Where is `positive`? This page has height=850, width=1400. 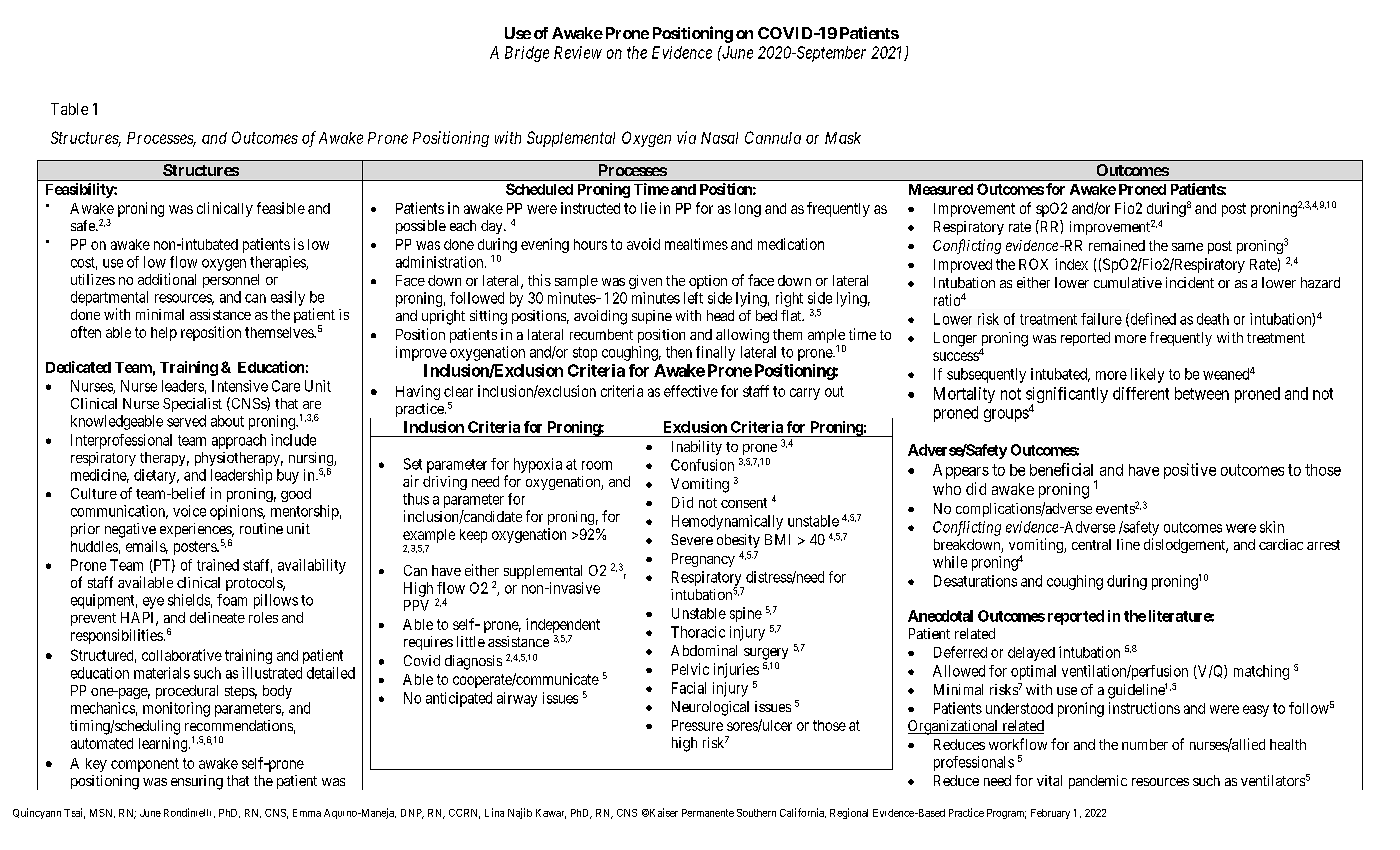 positive is located at coordinates (1190, 471).
